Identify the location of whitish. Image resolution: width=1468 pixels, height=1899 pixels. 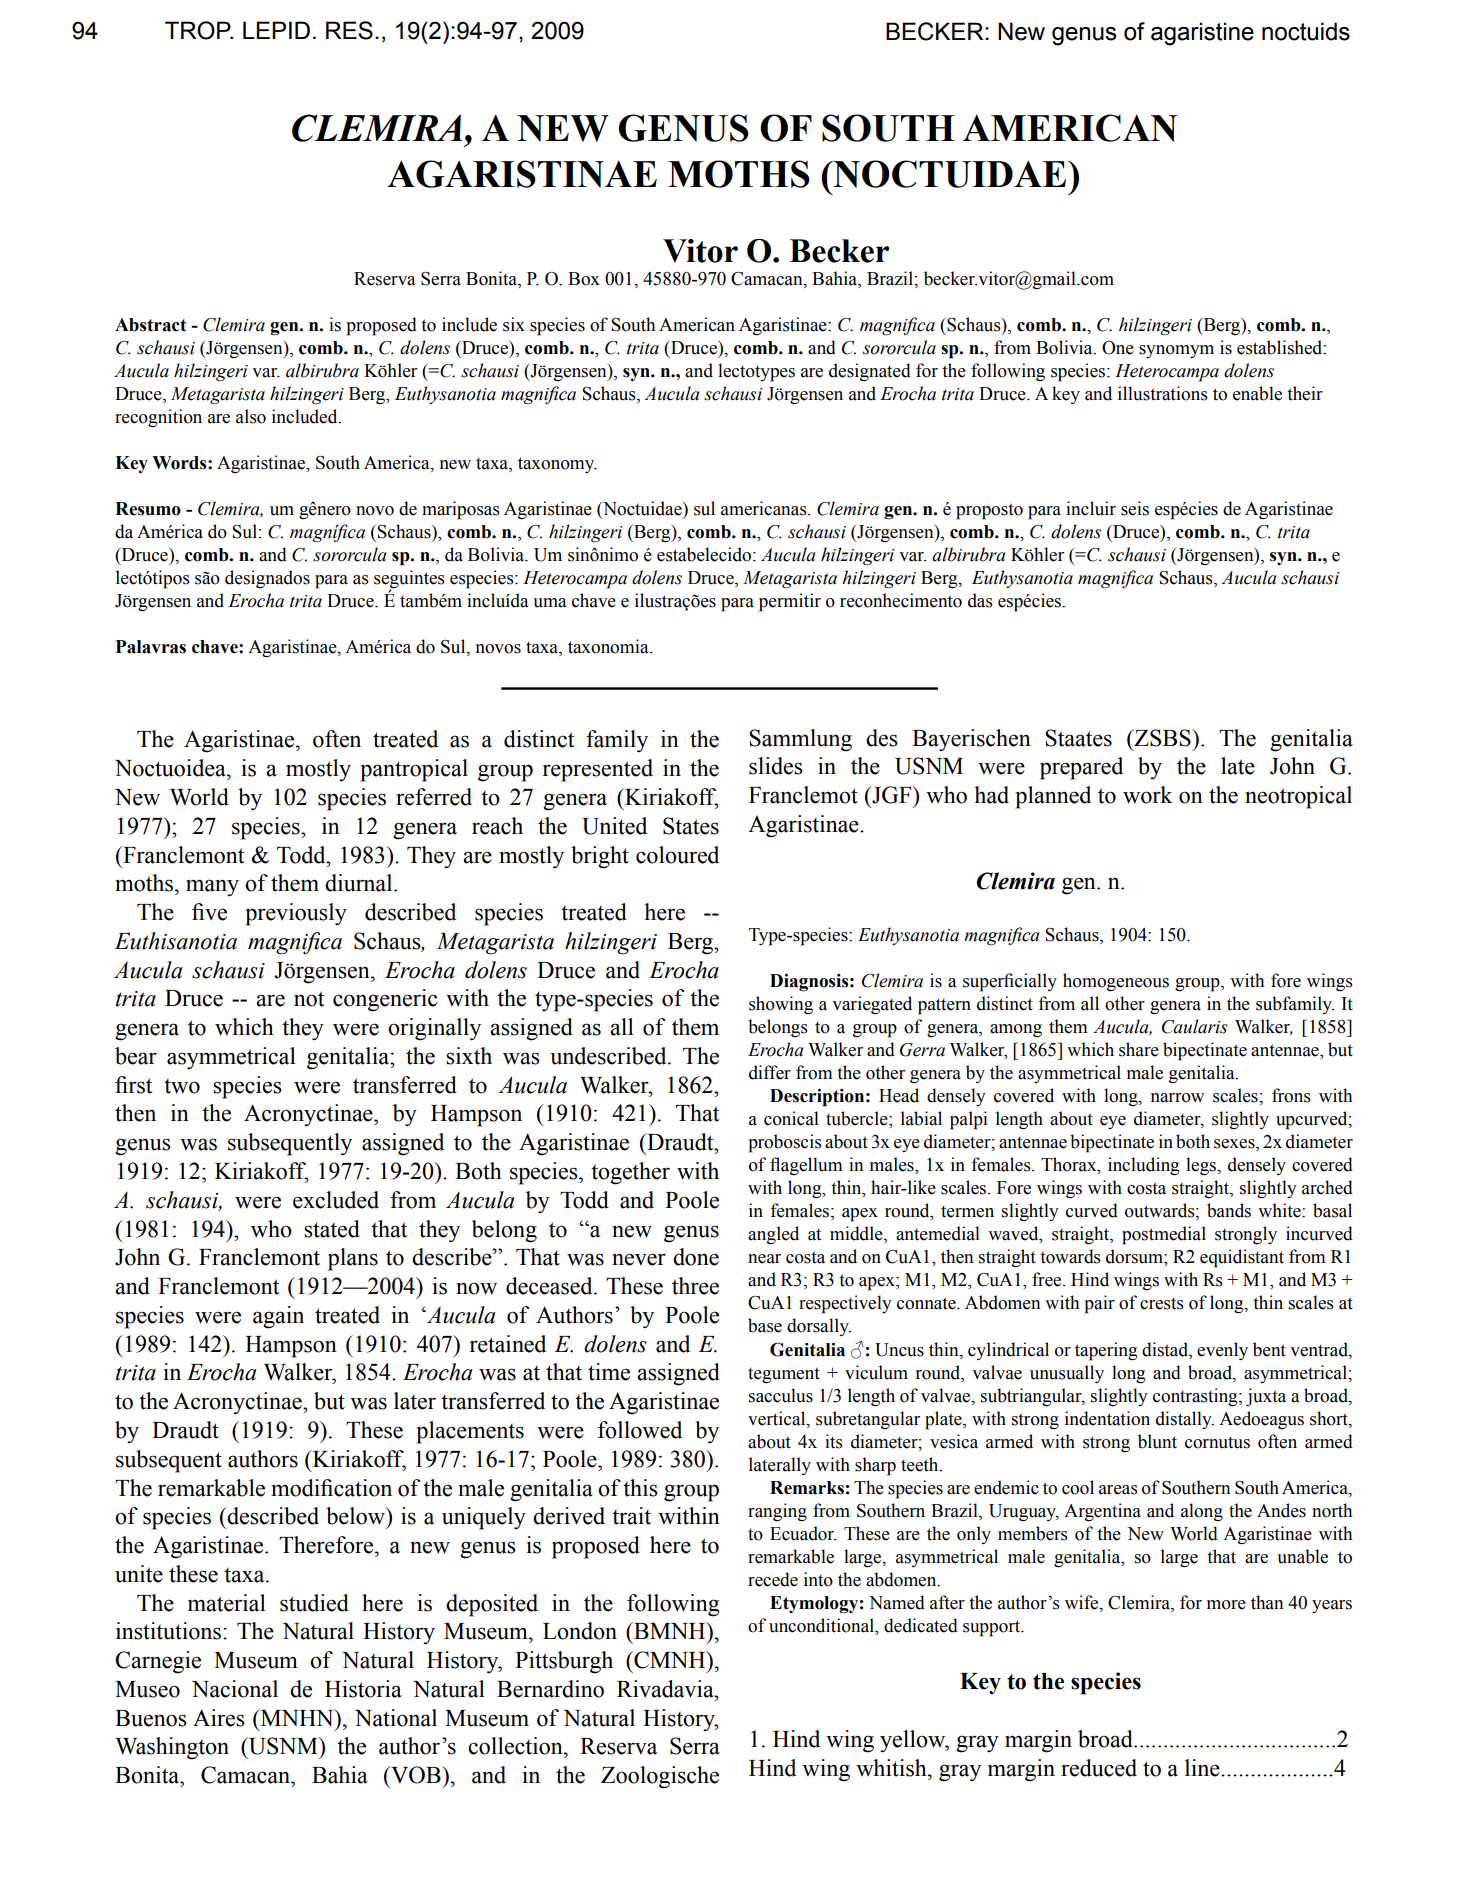
(892, 1768).
